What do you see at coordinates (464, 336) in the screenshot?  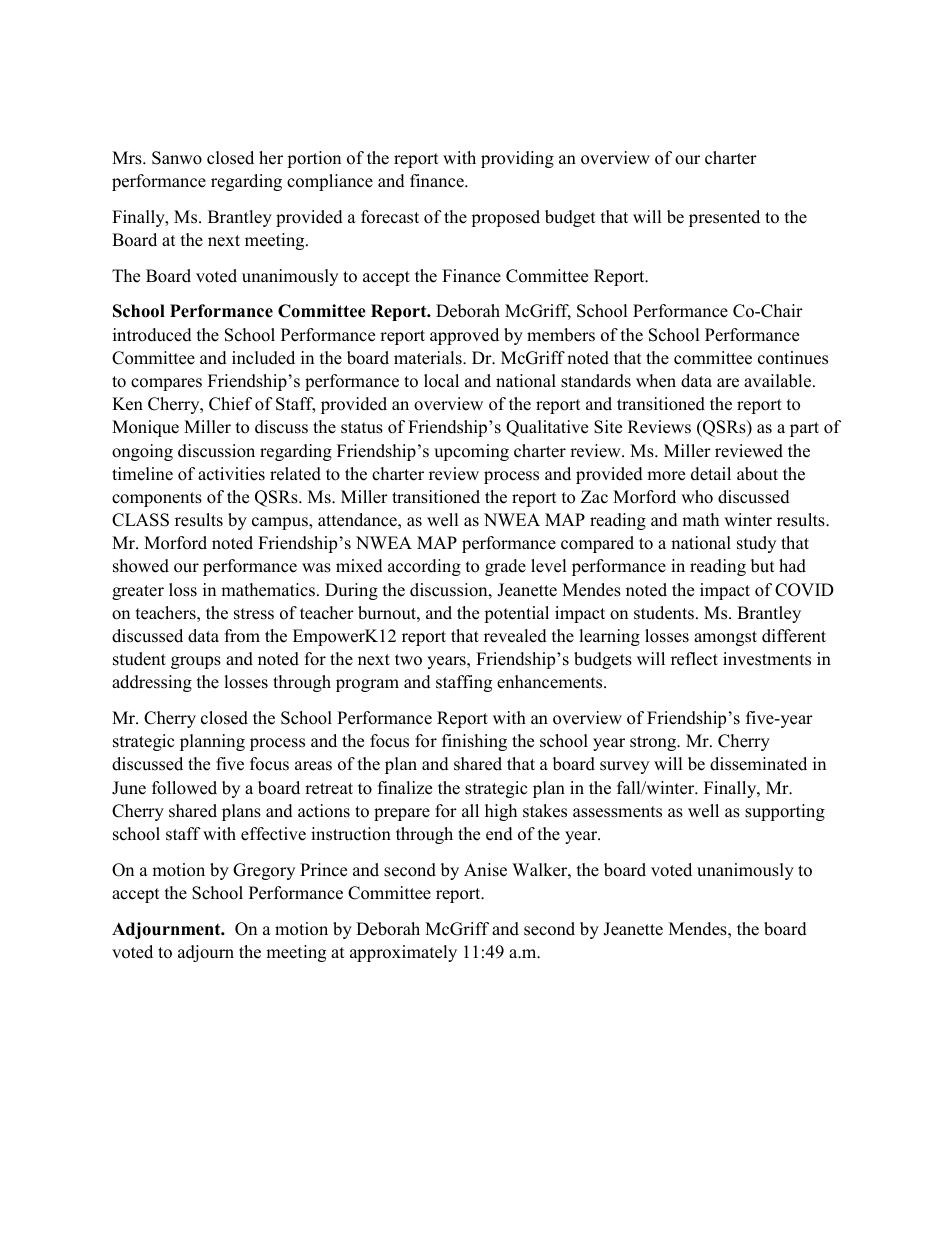 I see `approved` at bounding box center [464, 336].
